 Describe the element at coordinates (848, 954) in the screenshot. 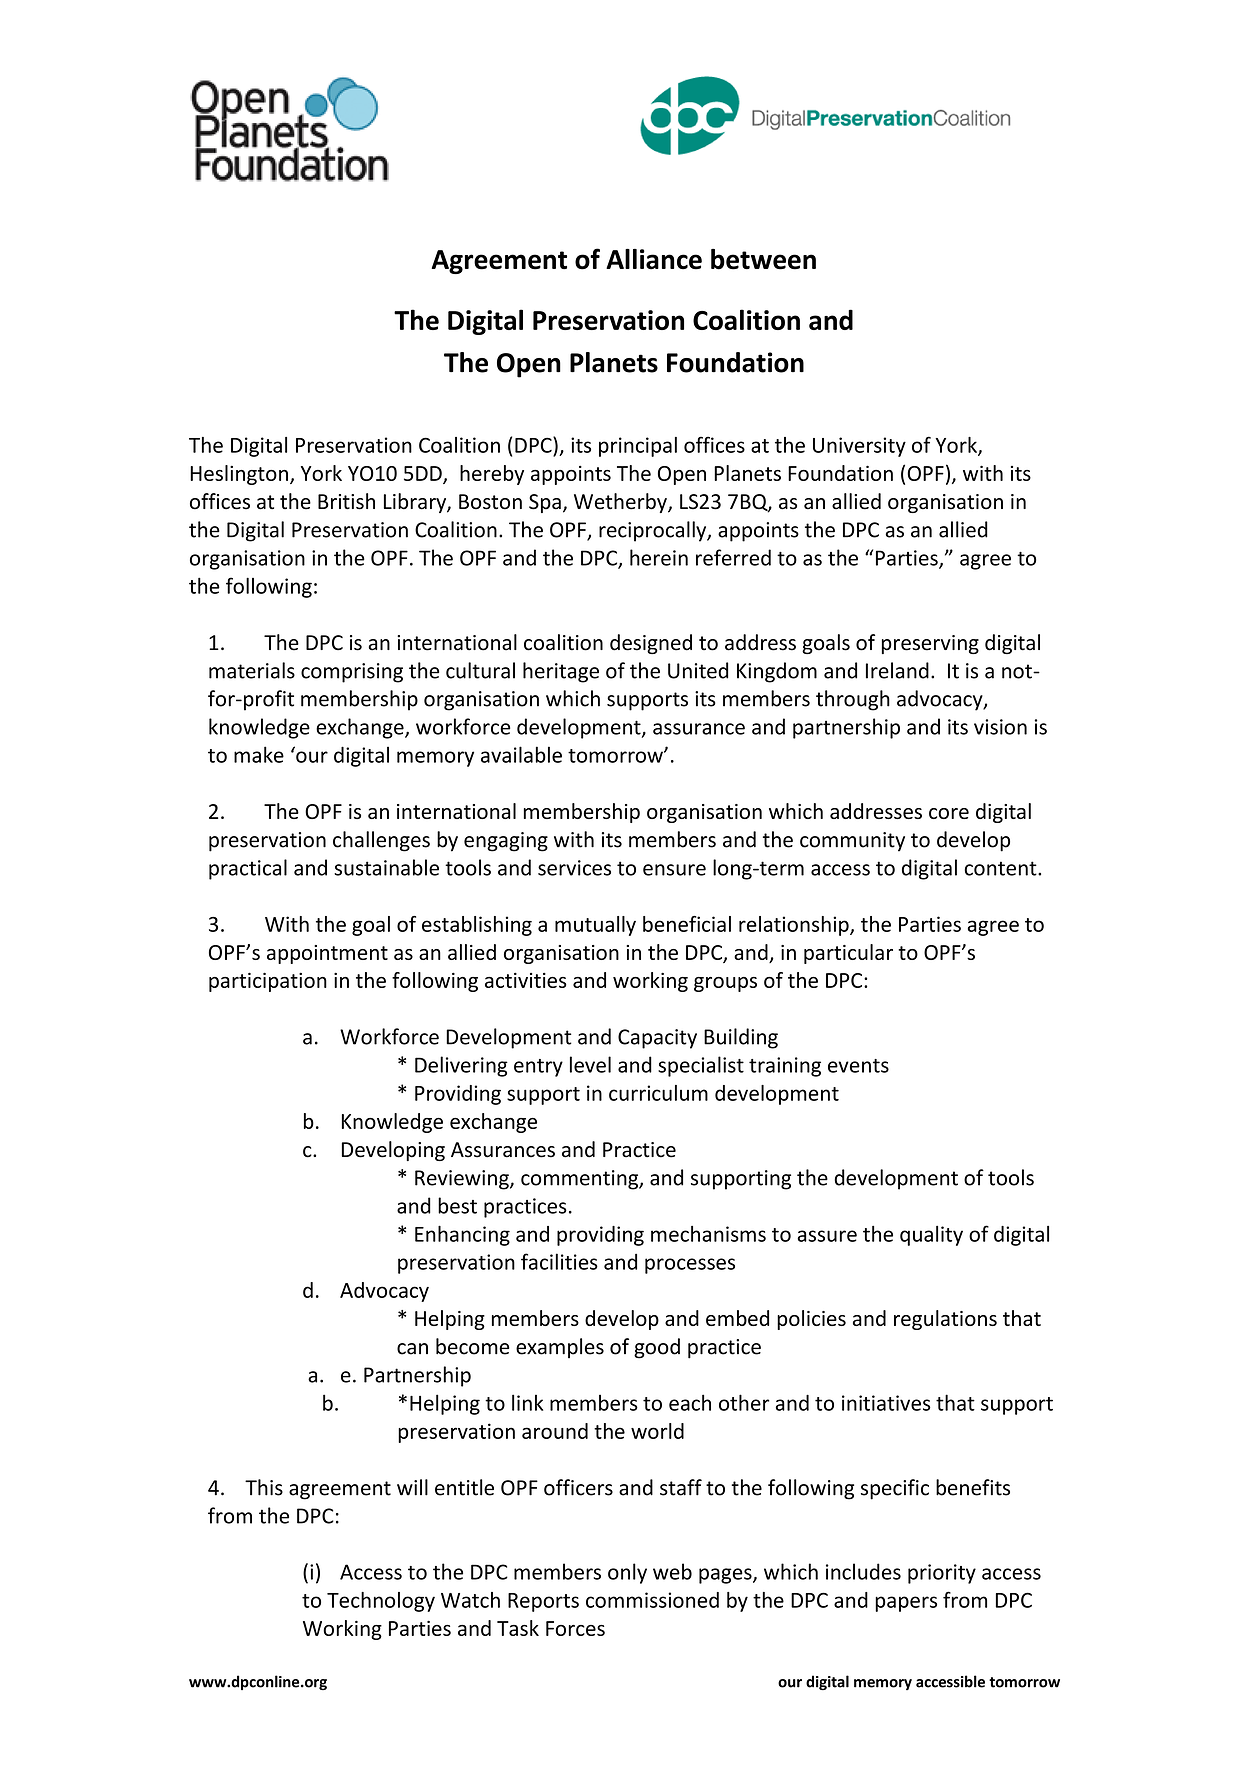

I see `particular` at that location.
